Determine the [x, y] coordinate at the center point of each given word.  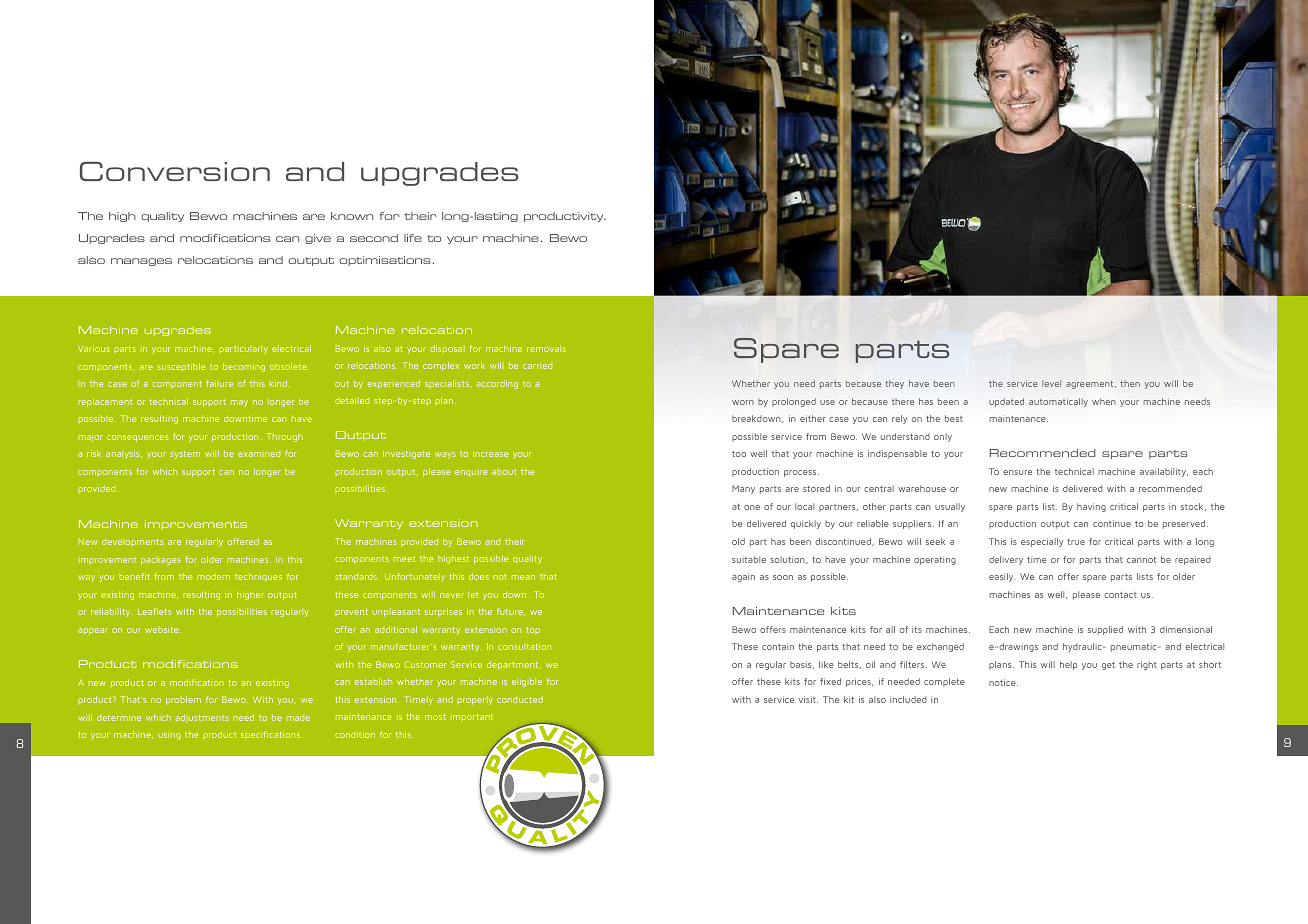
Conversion [175, 171]
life [413, 238]
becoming [244, 367]
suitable [749, 559]
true [1076, 542]
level [1051, 383]
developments [133, 542]
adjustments [202, 718]
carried [537, 366]
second [374, 238]
